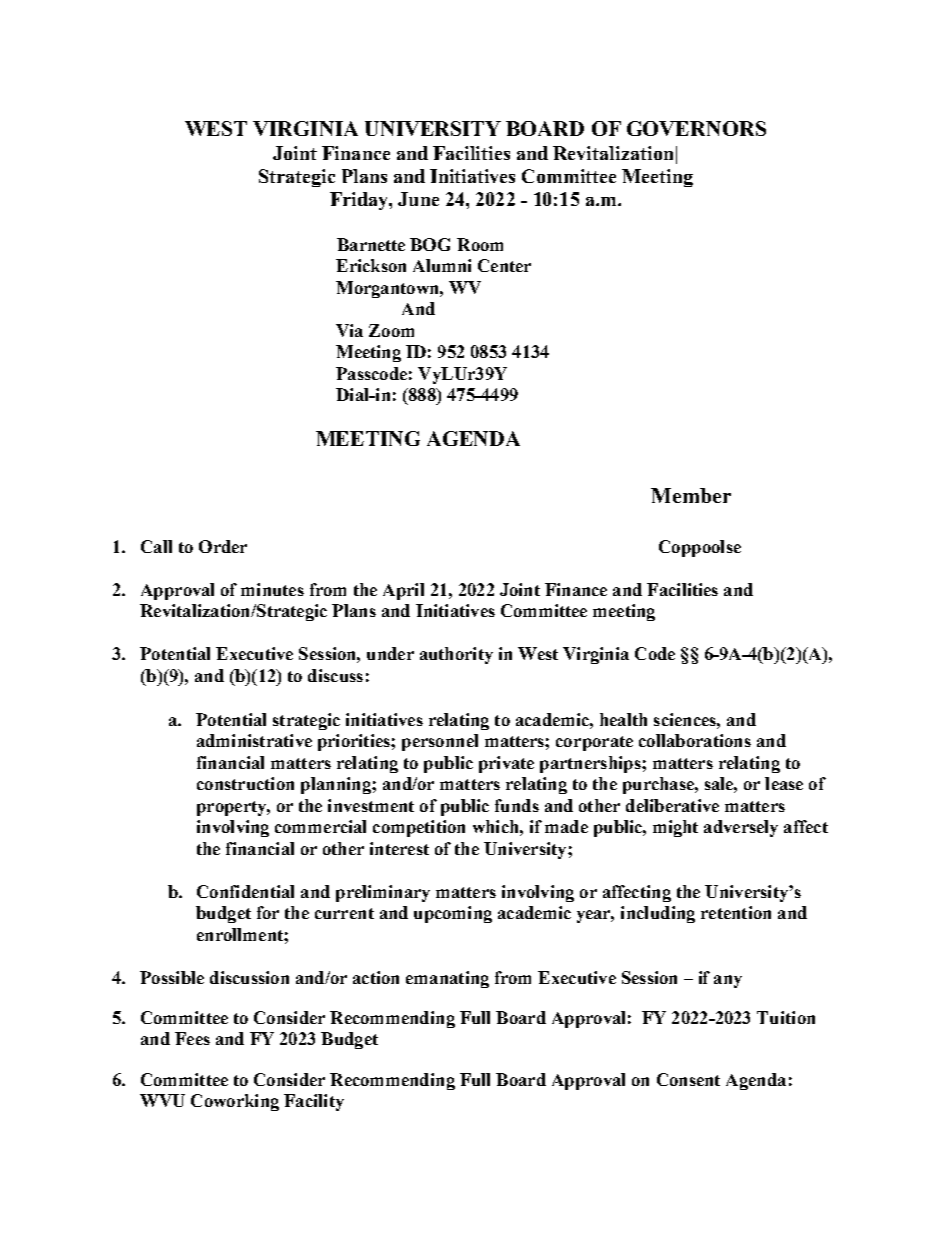 Image resolution: width=952 pixels, height=1233 pixels. Describe the element at coordinates (223, 546) in the page. I see `Order` at that location.
